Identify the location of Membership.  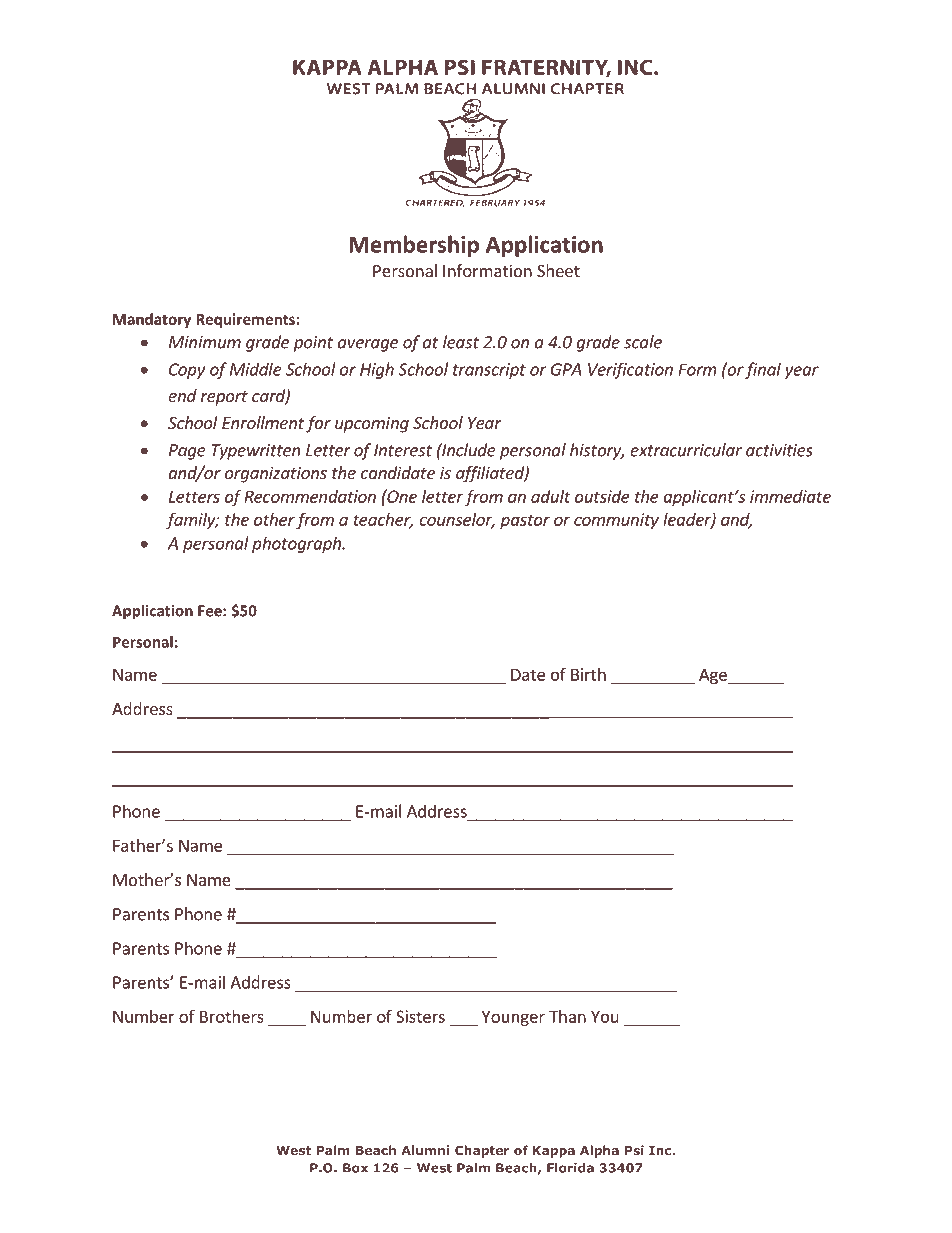
(414, 246).
